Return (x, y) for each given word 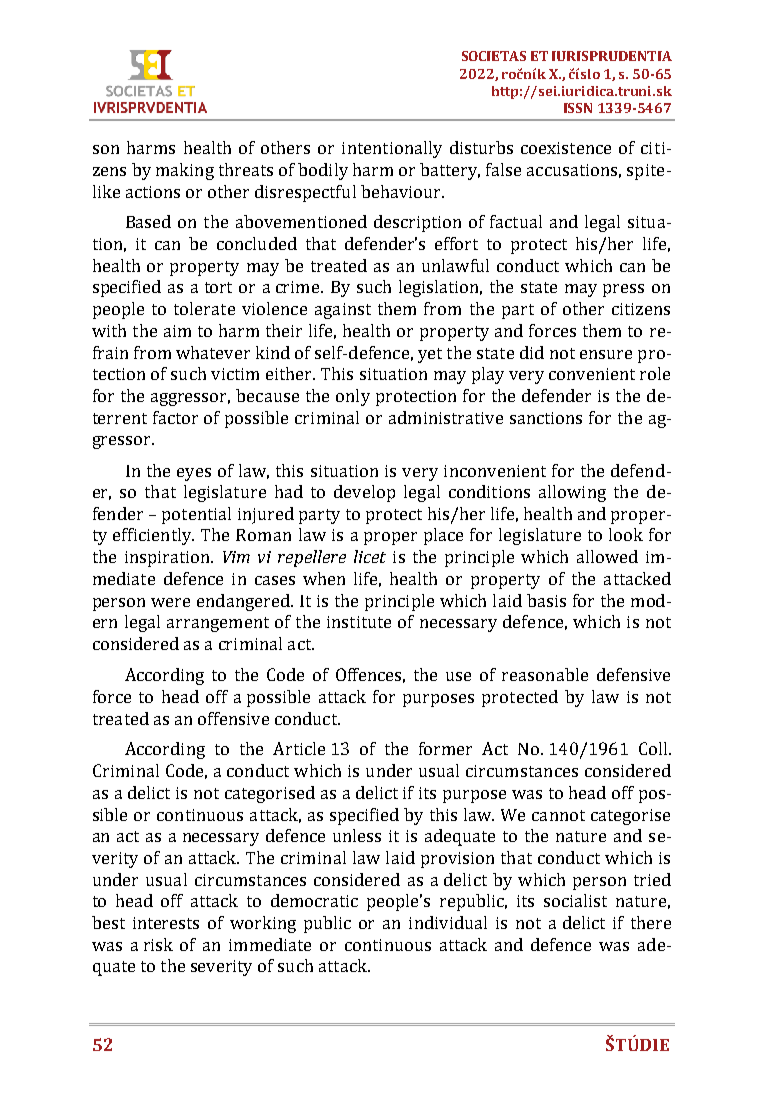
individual (448, 922)
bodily (323, 171)
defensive (633, 674)
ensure (606, 354)
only (353, 397)
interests (166, 923)
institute (359, 622)
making (185, 171)
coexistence (566, 148)
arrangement (218, 624)
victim (235, 374)
